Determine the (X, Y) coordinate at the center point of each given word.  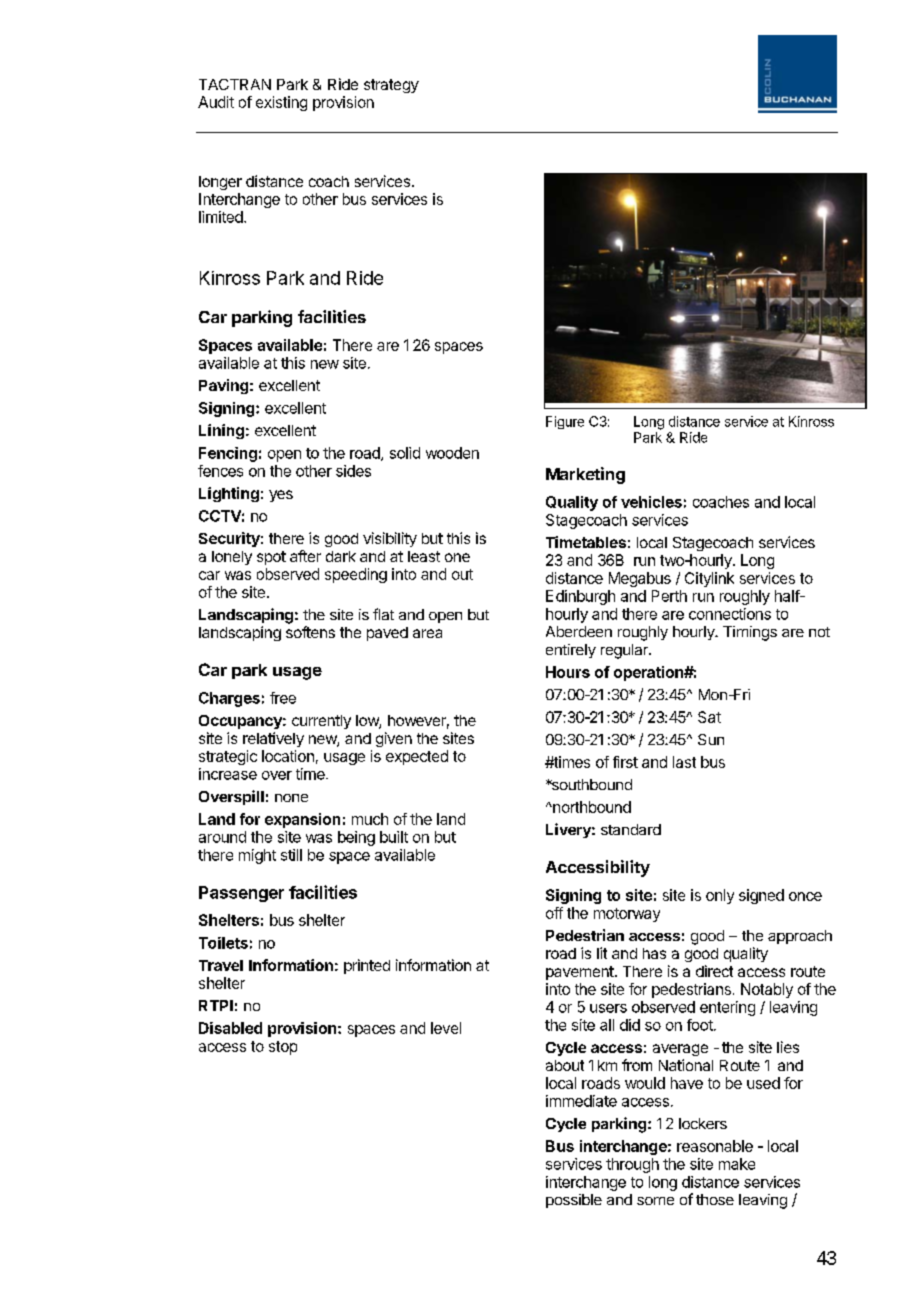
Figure (565, 422)
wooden (452, 453)
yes (281, 496)
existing (281, 103)
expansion (302, 820)
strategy (391, 86)
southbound (590, 784)
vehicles (651, 502)
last (684, 762)
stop (283, 1048)
